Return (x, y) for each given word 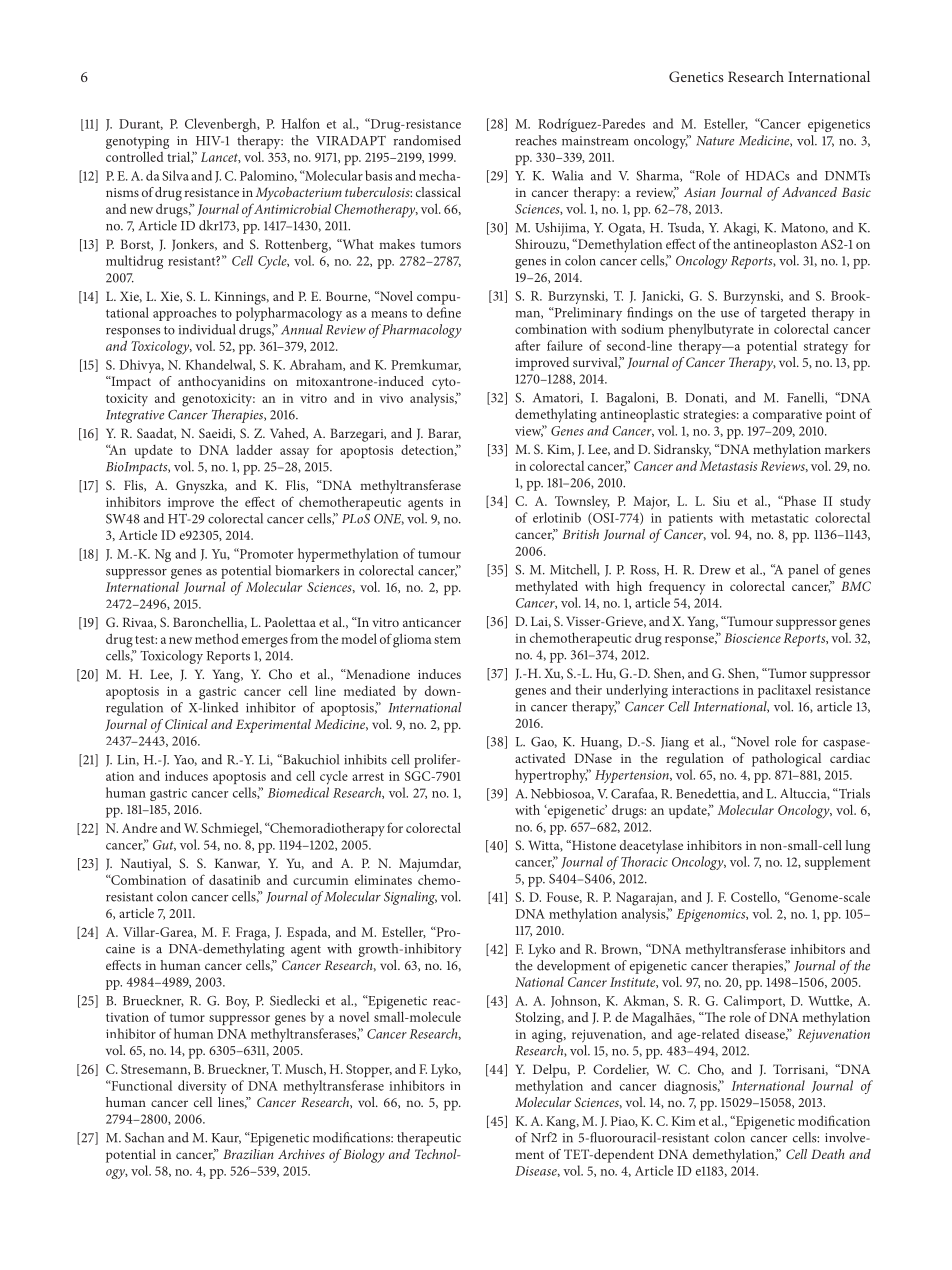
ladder (254, 449)
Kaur (226, 1138)
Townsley (582, 502)
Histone (593, 845)
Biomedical (298, 792)
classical (438, 192)
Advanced (809, 192)
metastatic (779, 518)
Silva (175, 175)
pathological (786, 760)
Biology (364, 1156)
